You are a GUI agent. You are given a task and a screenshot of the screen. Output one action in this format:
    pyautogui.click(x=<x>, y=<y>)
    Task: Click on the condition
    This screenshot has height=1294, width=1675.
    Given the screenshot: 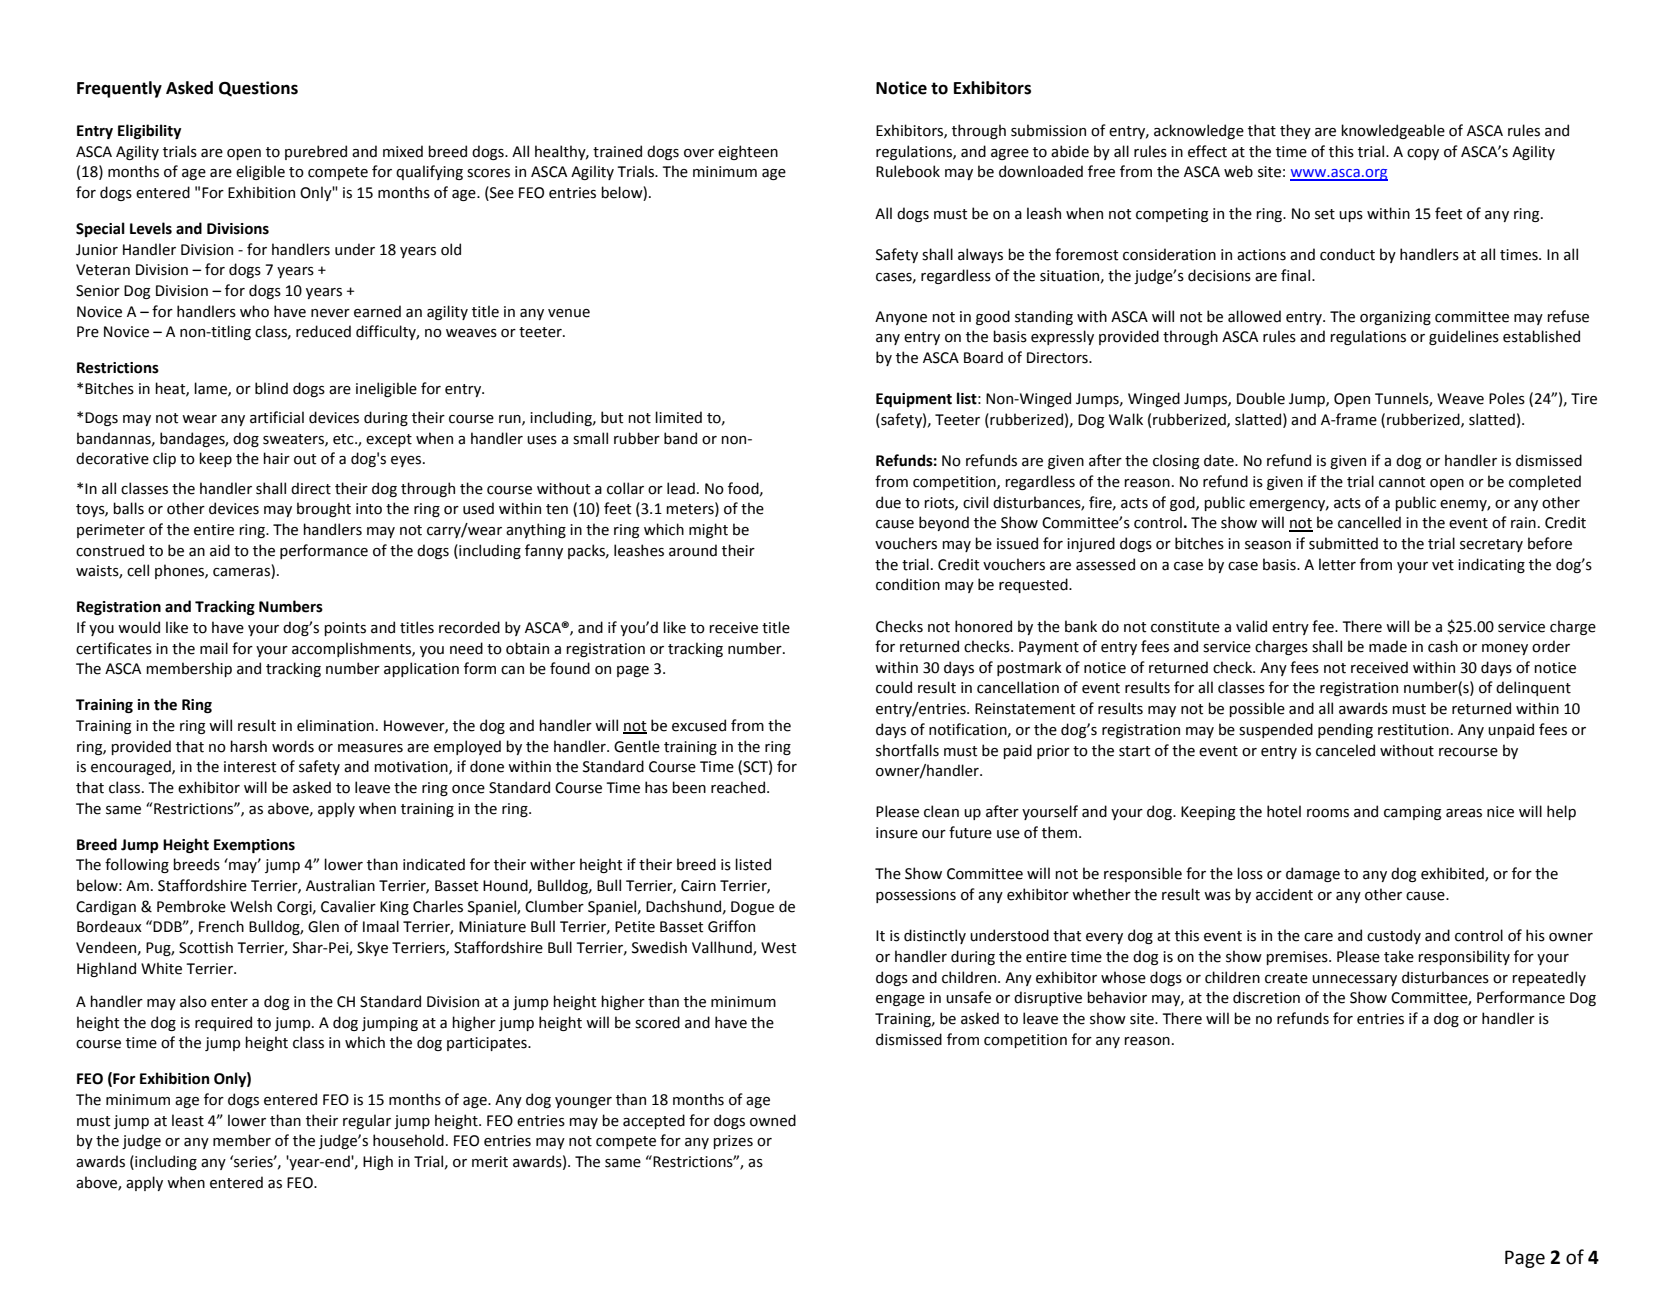 What is the action you would take?
    pyautogui.click(x=908, y=584)
